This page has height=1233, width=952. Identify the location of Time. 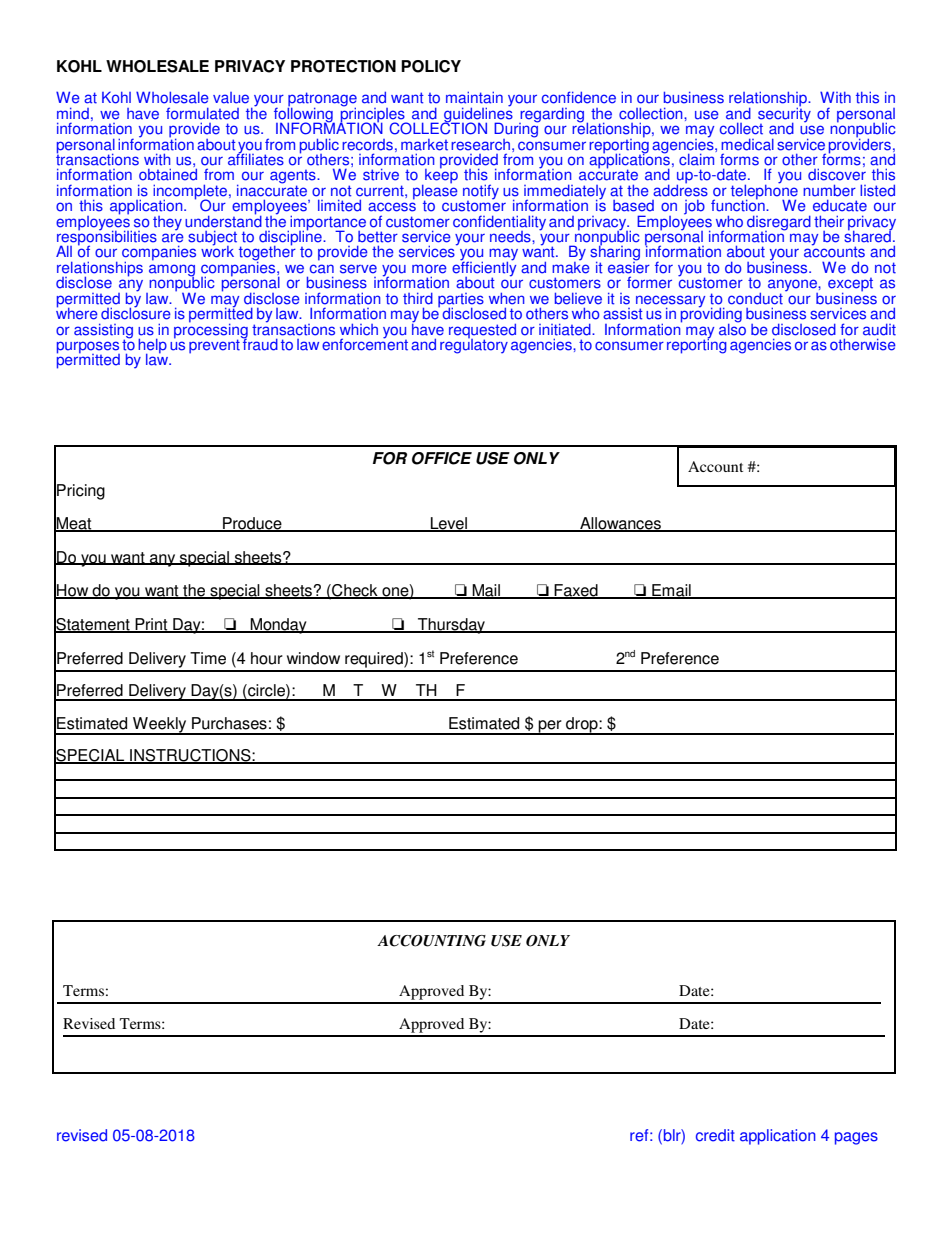
(208, 658).
